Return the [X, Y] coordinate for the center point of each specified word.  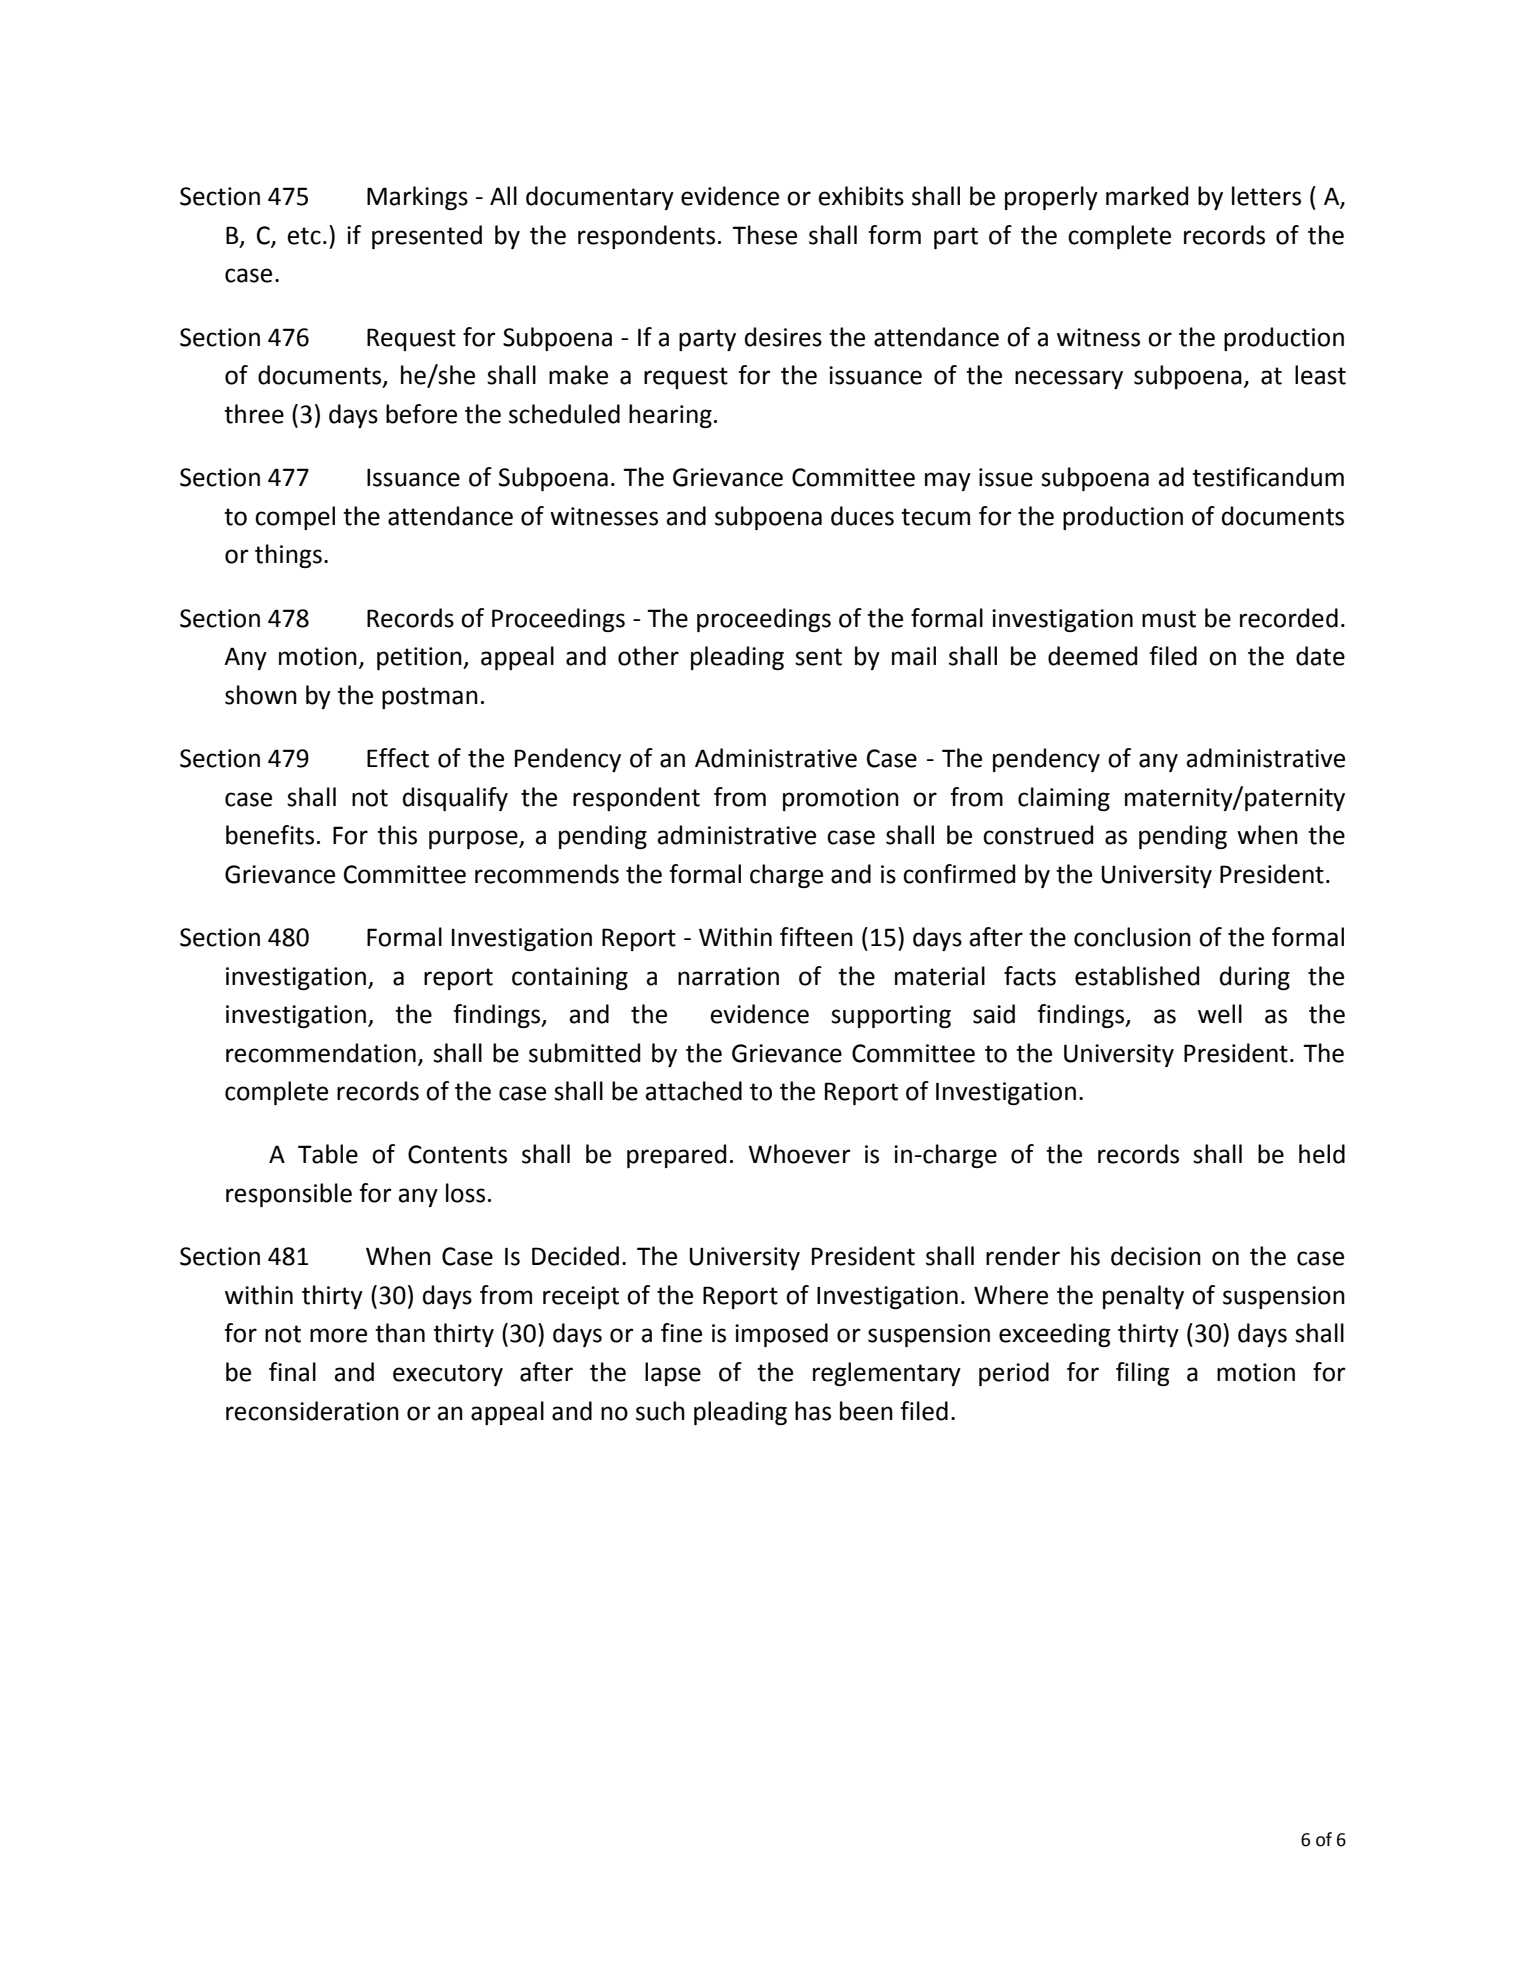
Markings [417, 198]
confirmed [959, 874]
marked [1147, 196]
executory [448, 1375]
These [764, 235]
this [397, 835]
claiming [1064, 799]
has [813, 1411]
